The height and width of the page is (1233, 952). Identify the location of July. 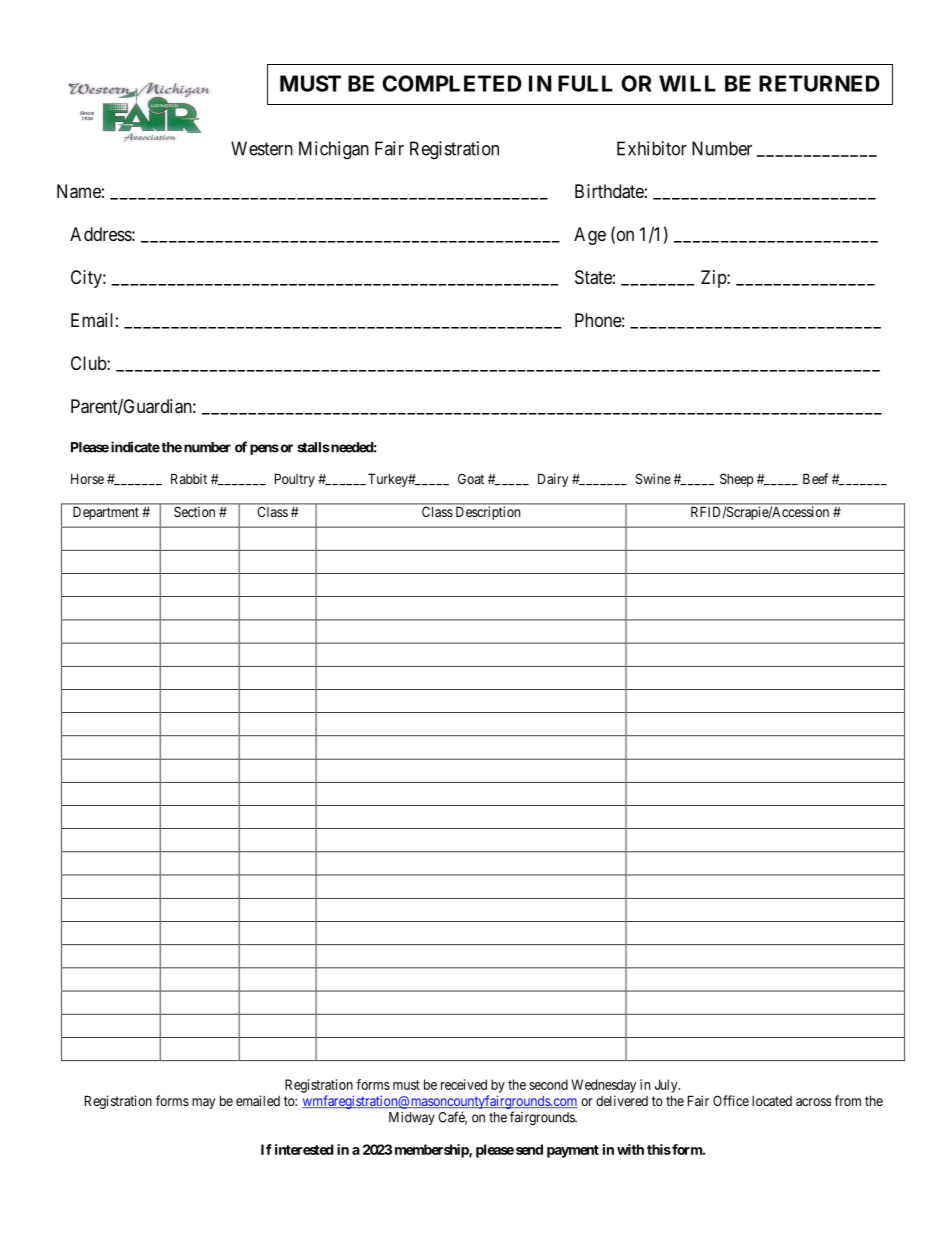
(667, 1086).
